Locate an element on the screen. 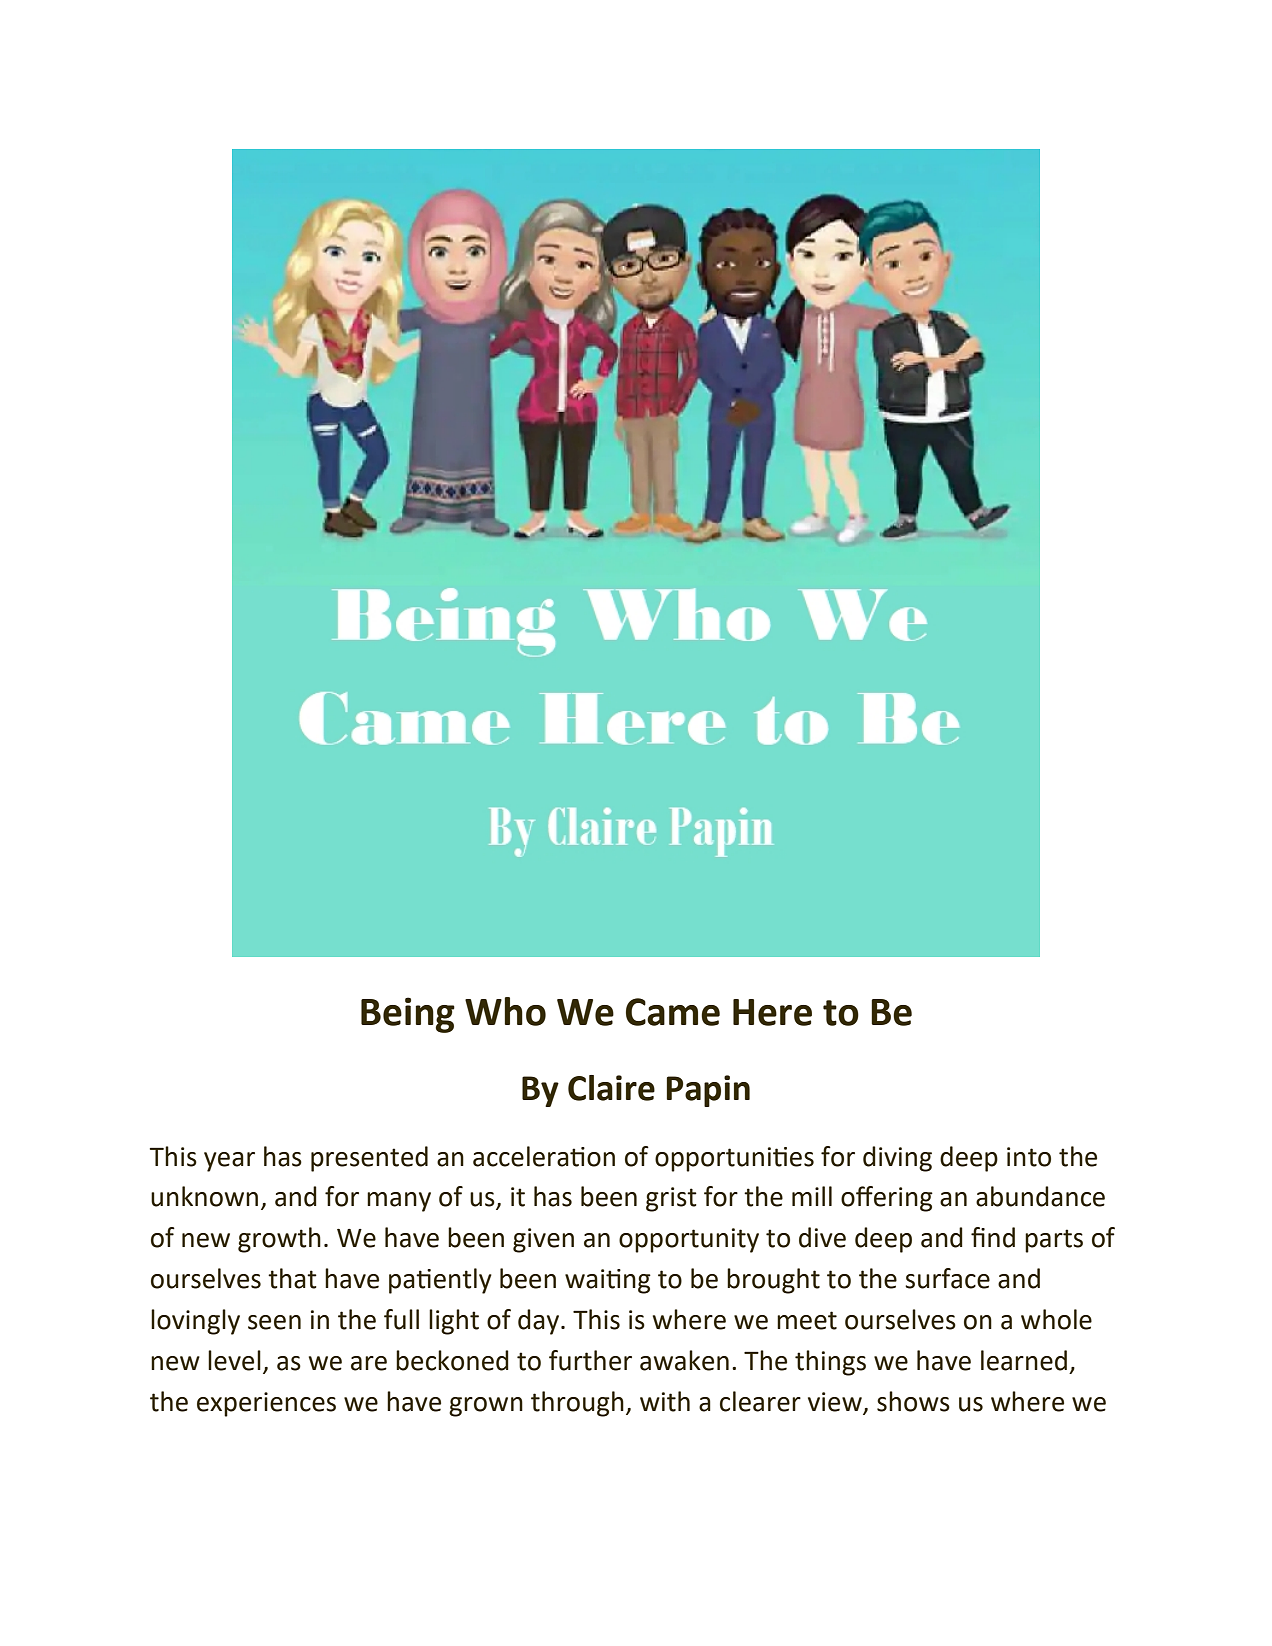  shows is located at coordinates (913, 1401).
